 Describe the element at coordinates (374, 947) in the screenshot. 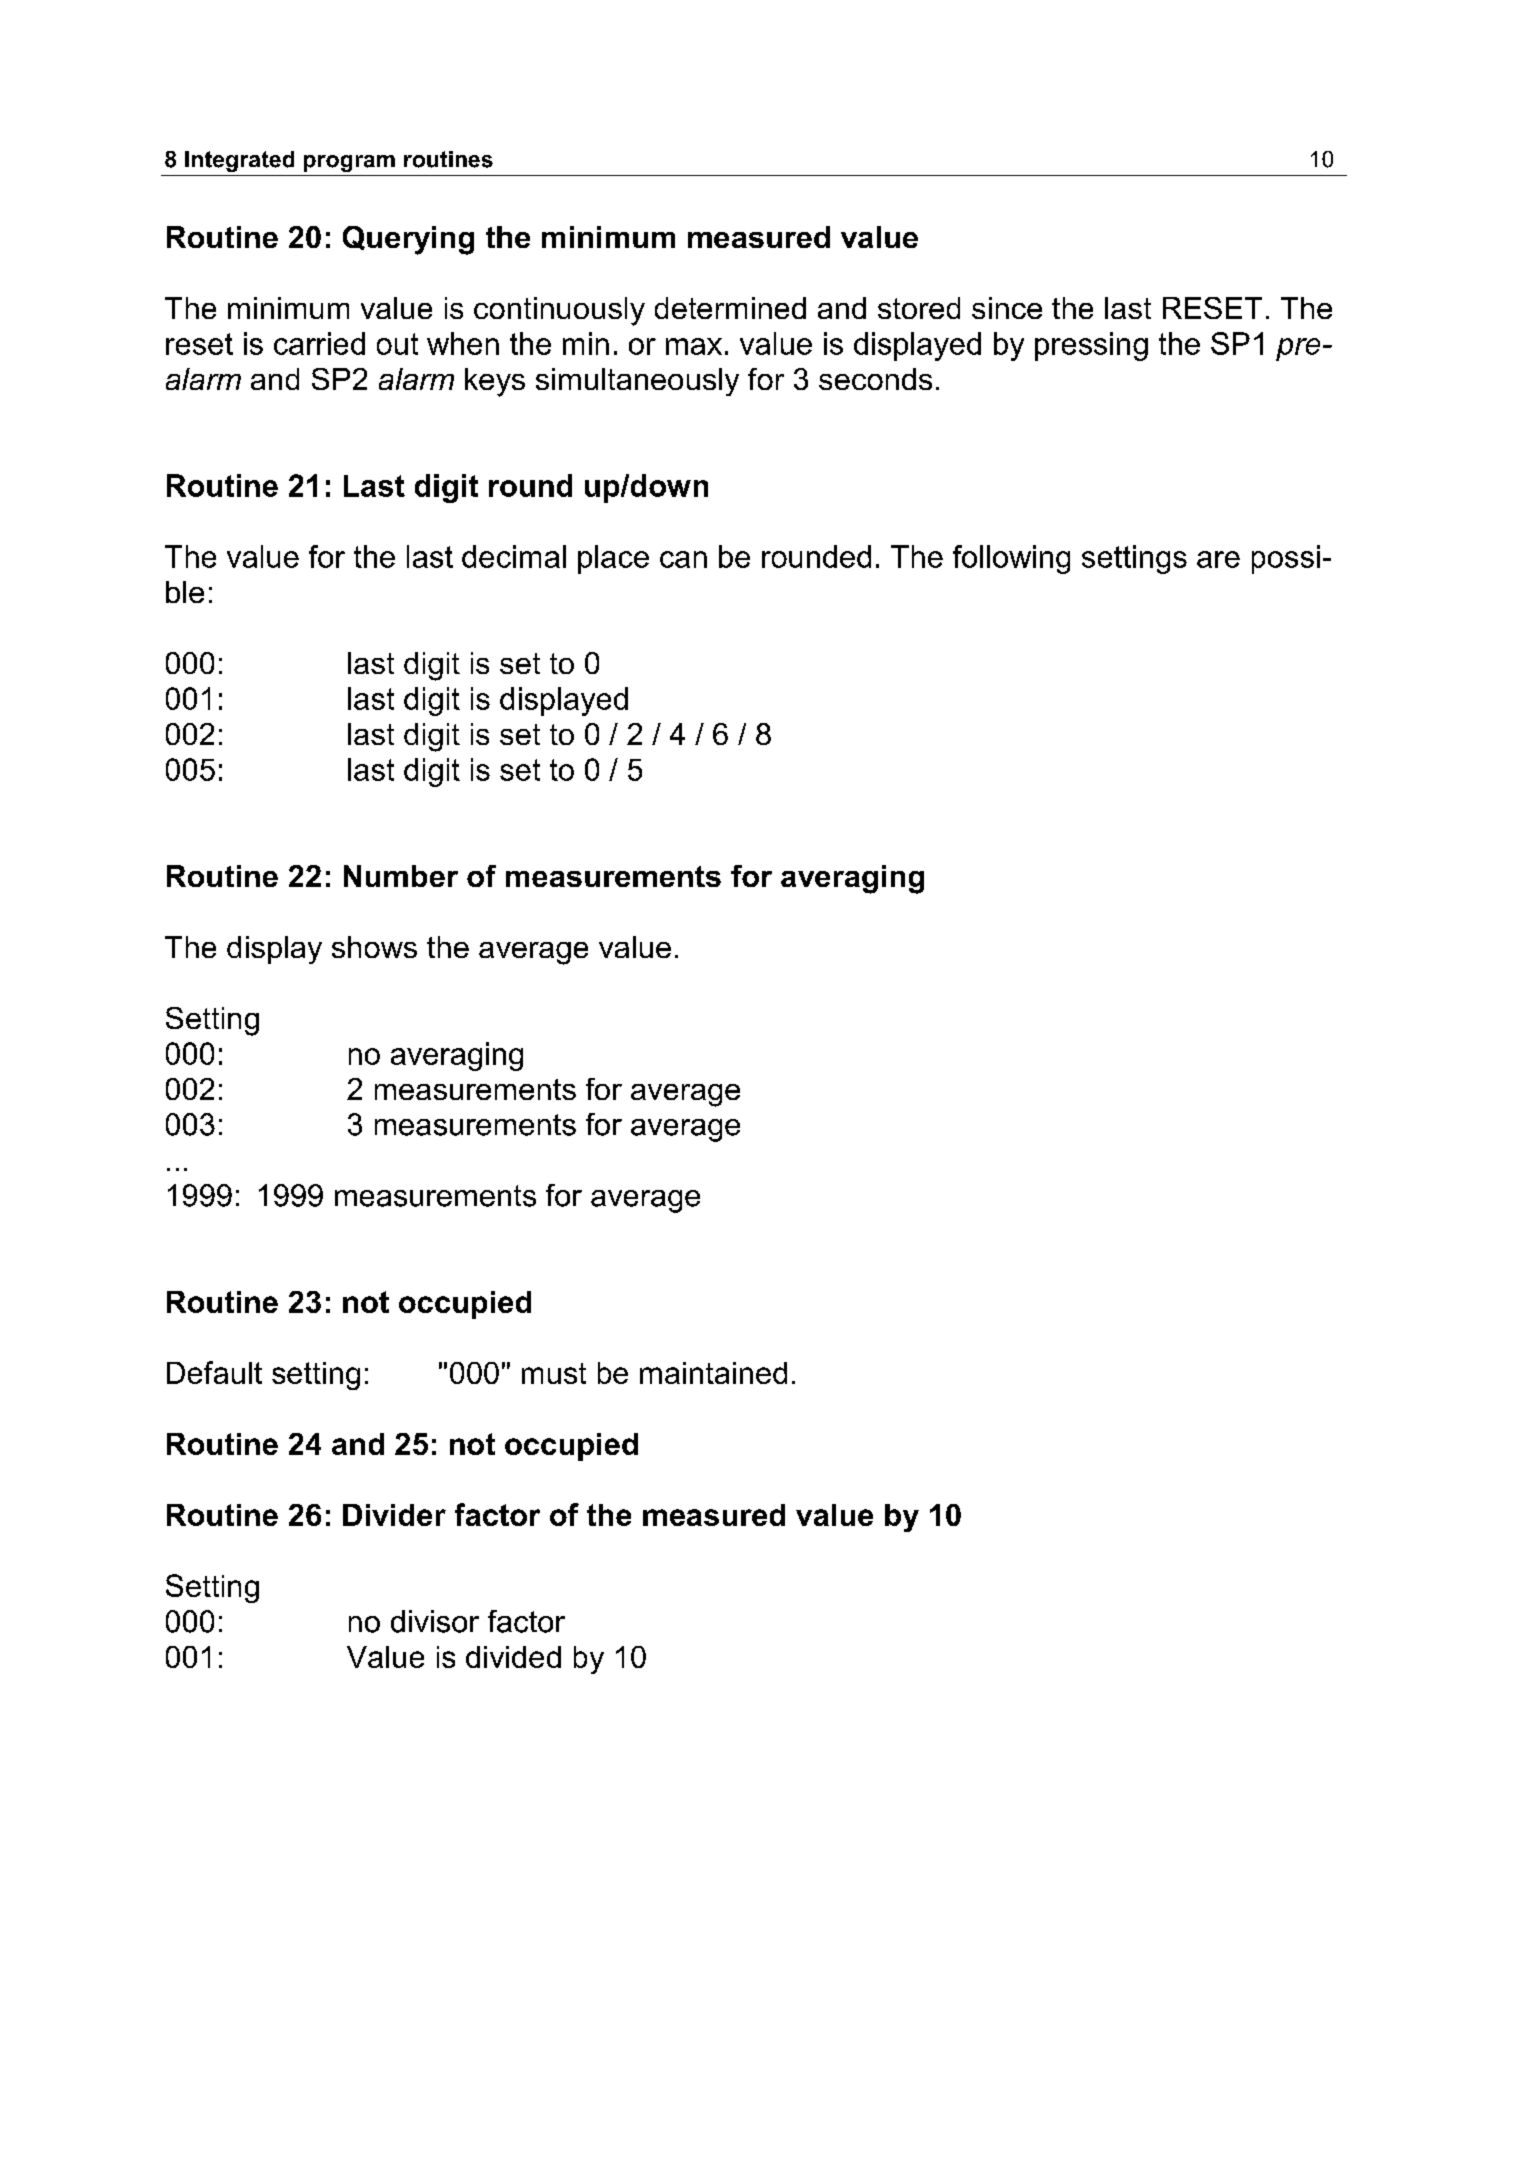

I see `shows` at that location.
